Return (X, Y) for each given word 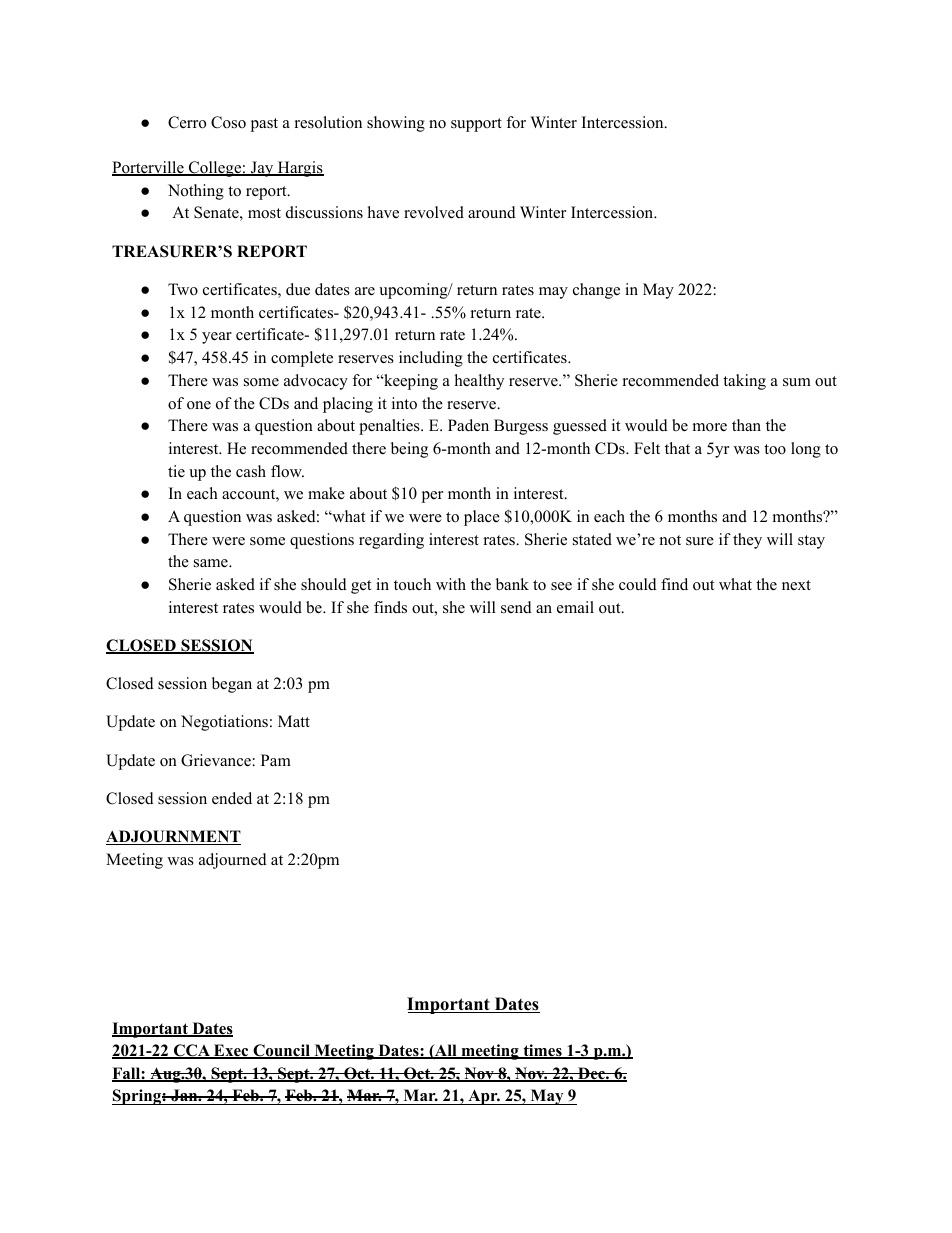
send (516, 607)
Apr (483, 1097)
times (542, 1051)
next (796, 585)
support (476, 125)
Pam (276, 760)
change (596, 291)
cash (251, 471)
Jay (262, 169)
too (775, 449)
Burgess (521, 427)
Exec (231, 1051)
